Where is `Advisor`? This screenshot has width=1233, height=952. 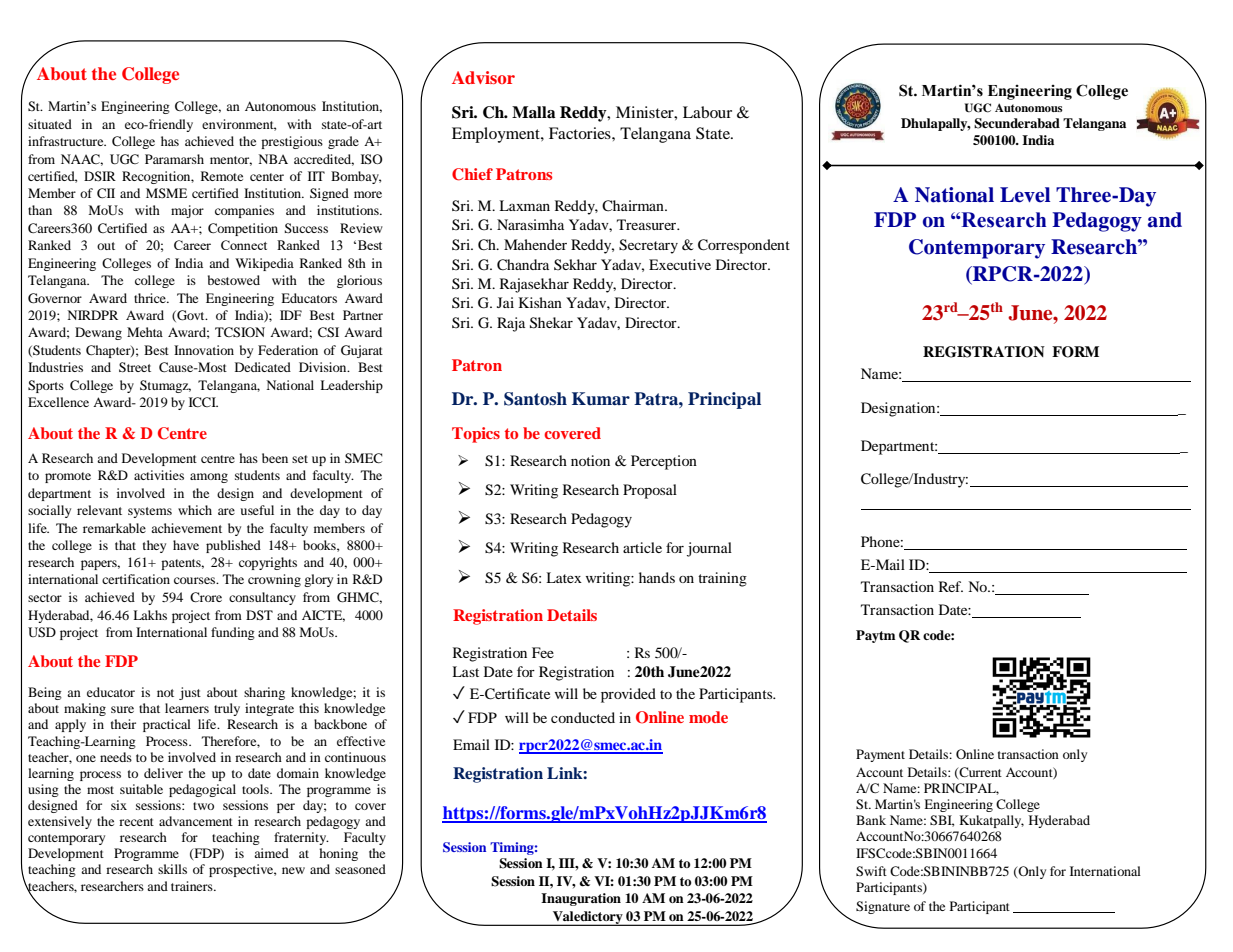 Advisor is located at coordinates (483, 77).
